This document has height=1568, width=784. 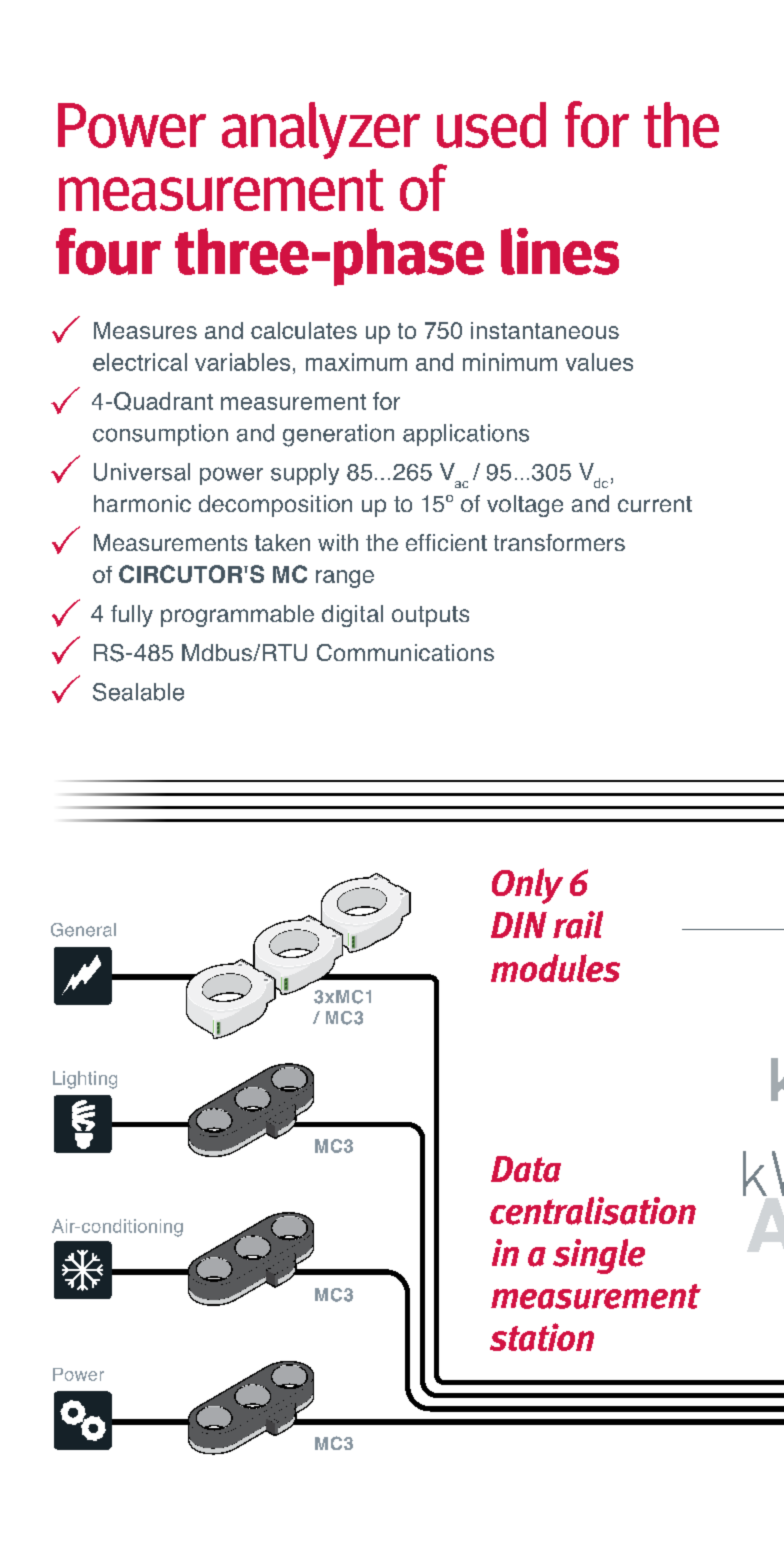 What do you see at coordinates (338, 435) in the document?
I see `generation` at bounding box center [338, 435].
